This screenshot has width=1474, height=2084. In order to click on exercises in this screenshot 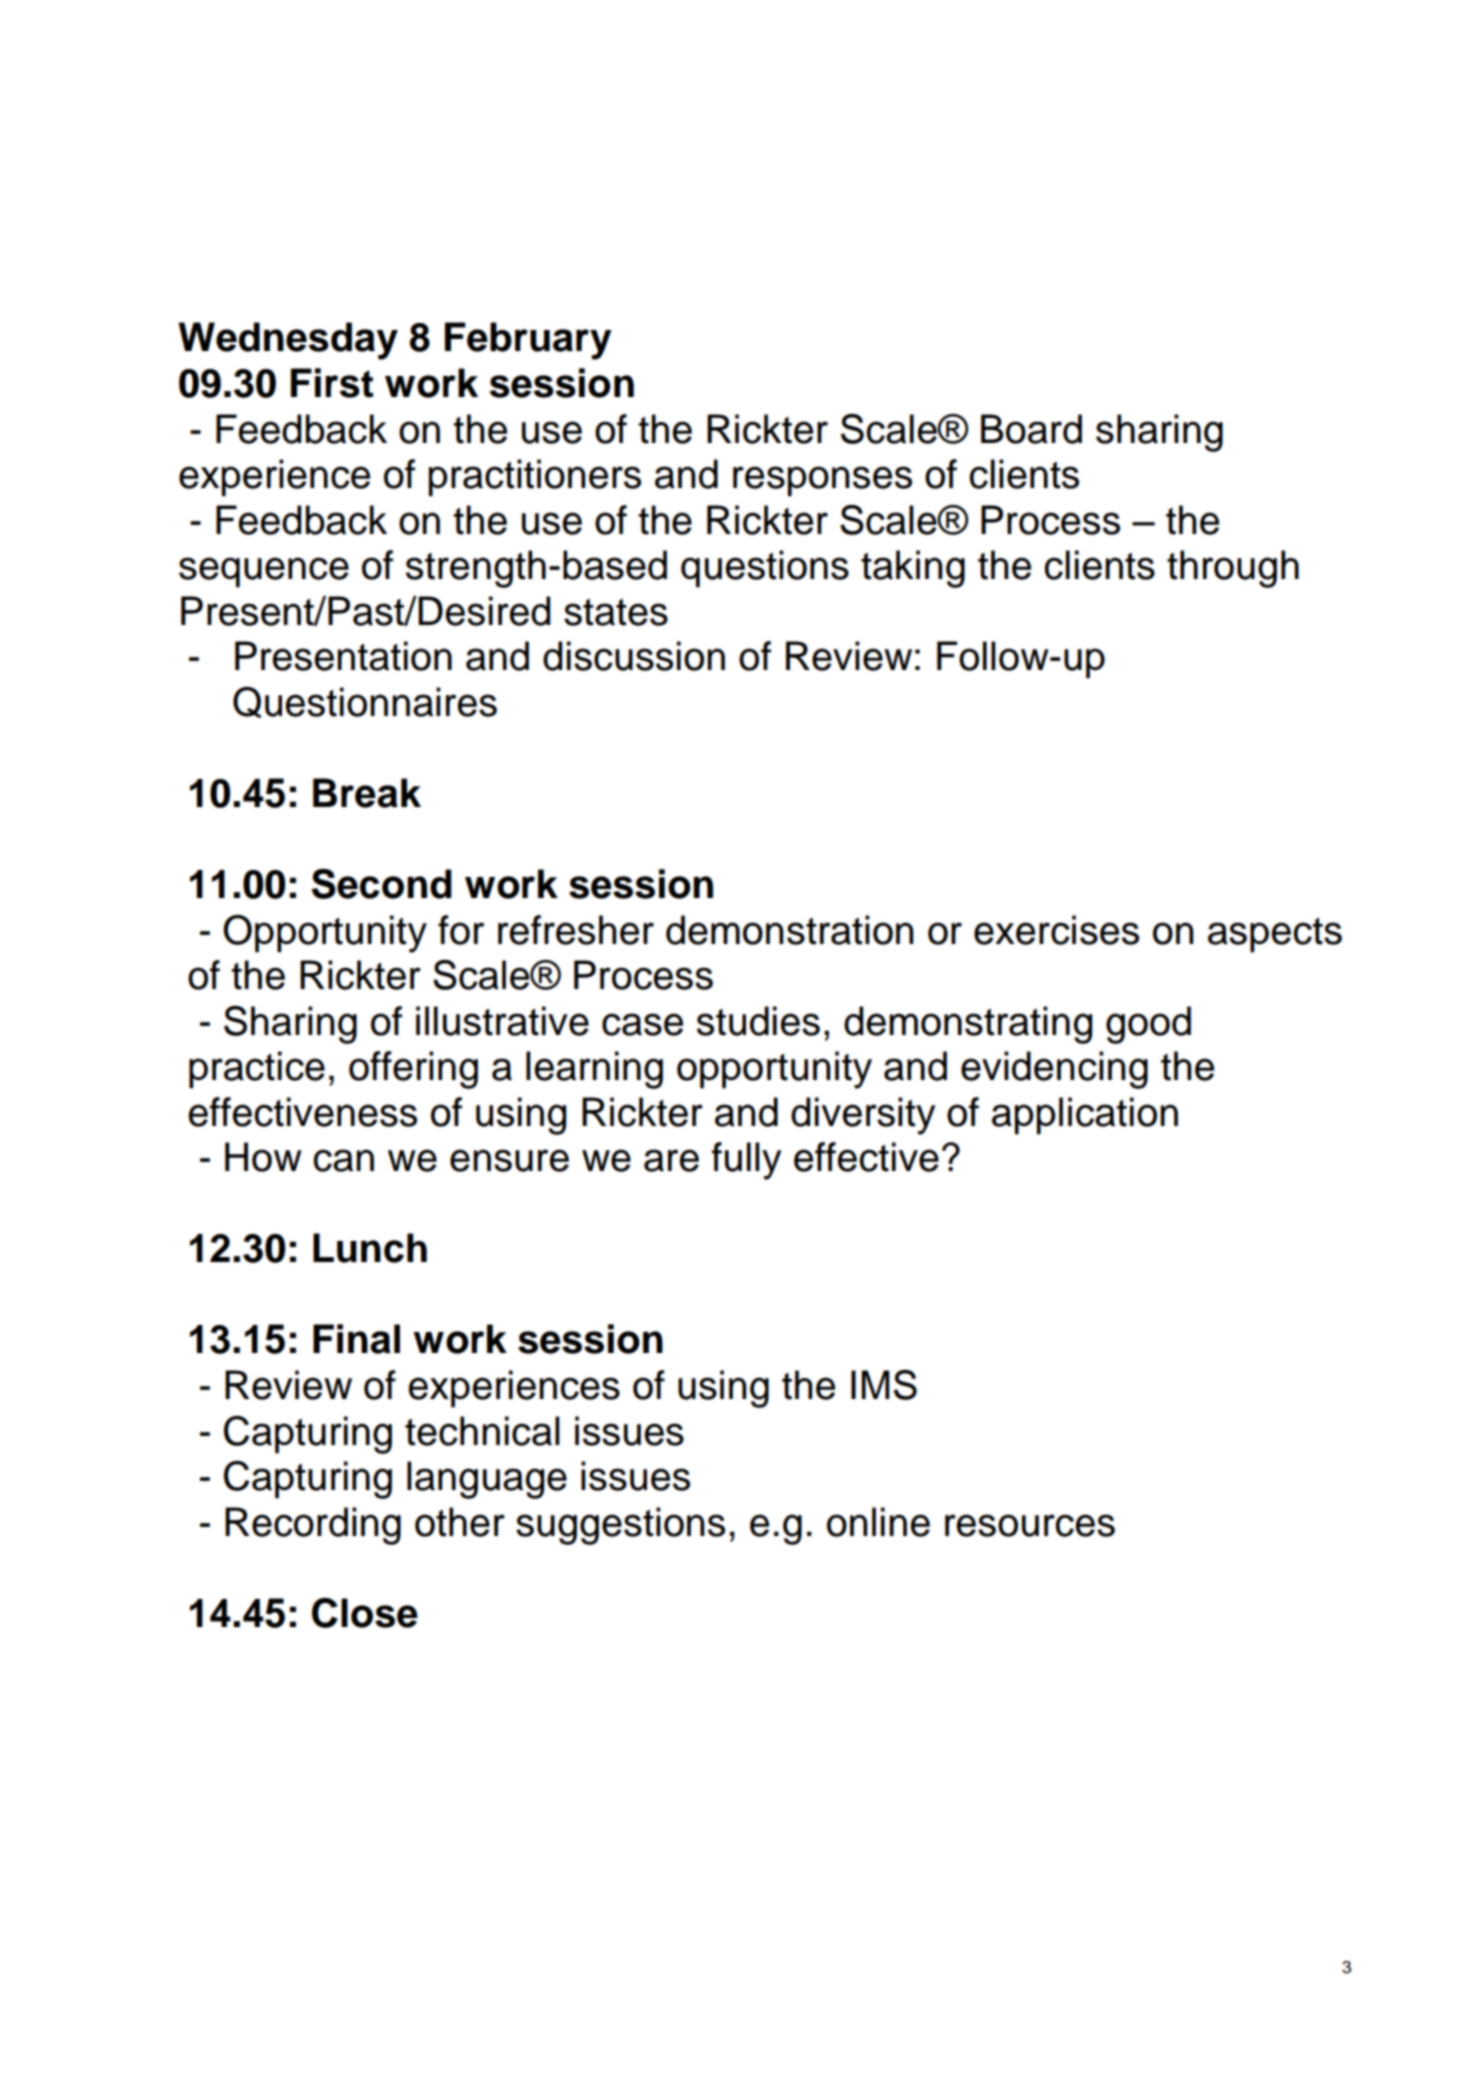, I will do `click(1056, 930)`.
